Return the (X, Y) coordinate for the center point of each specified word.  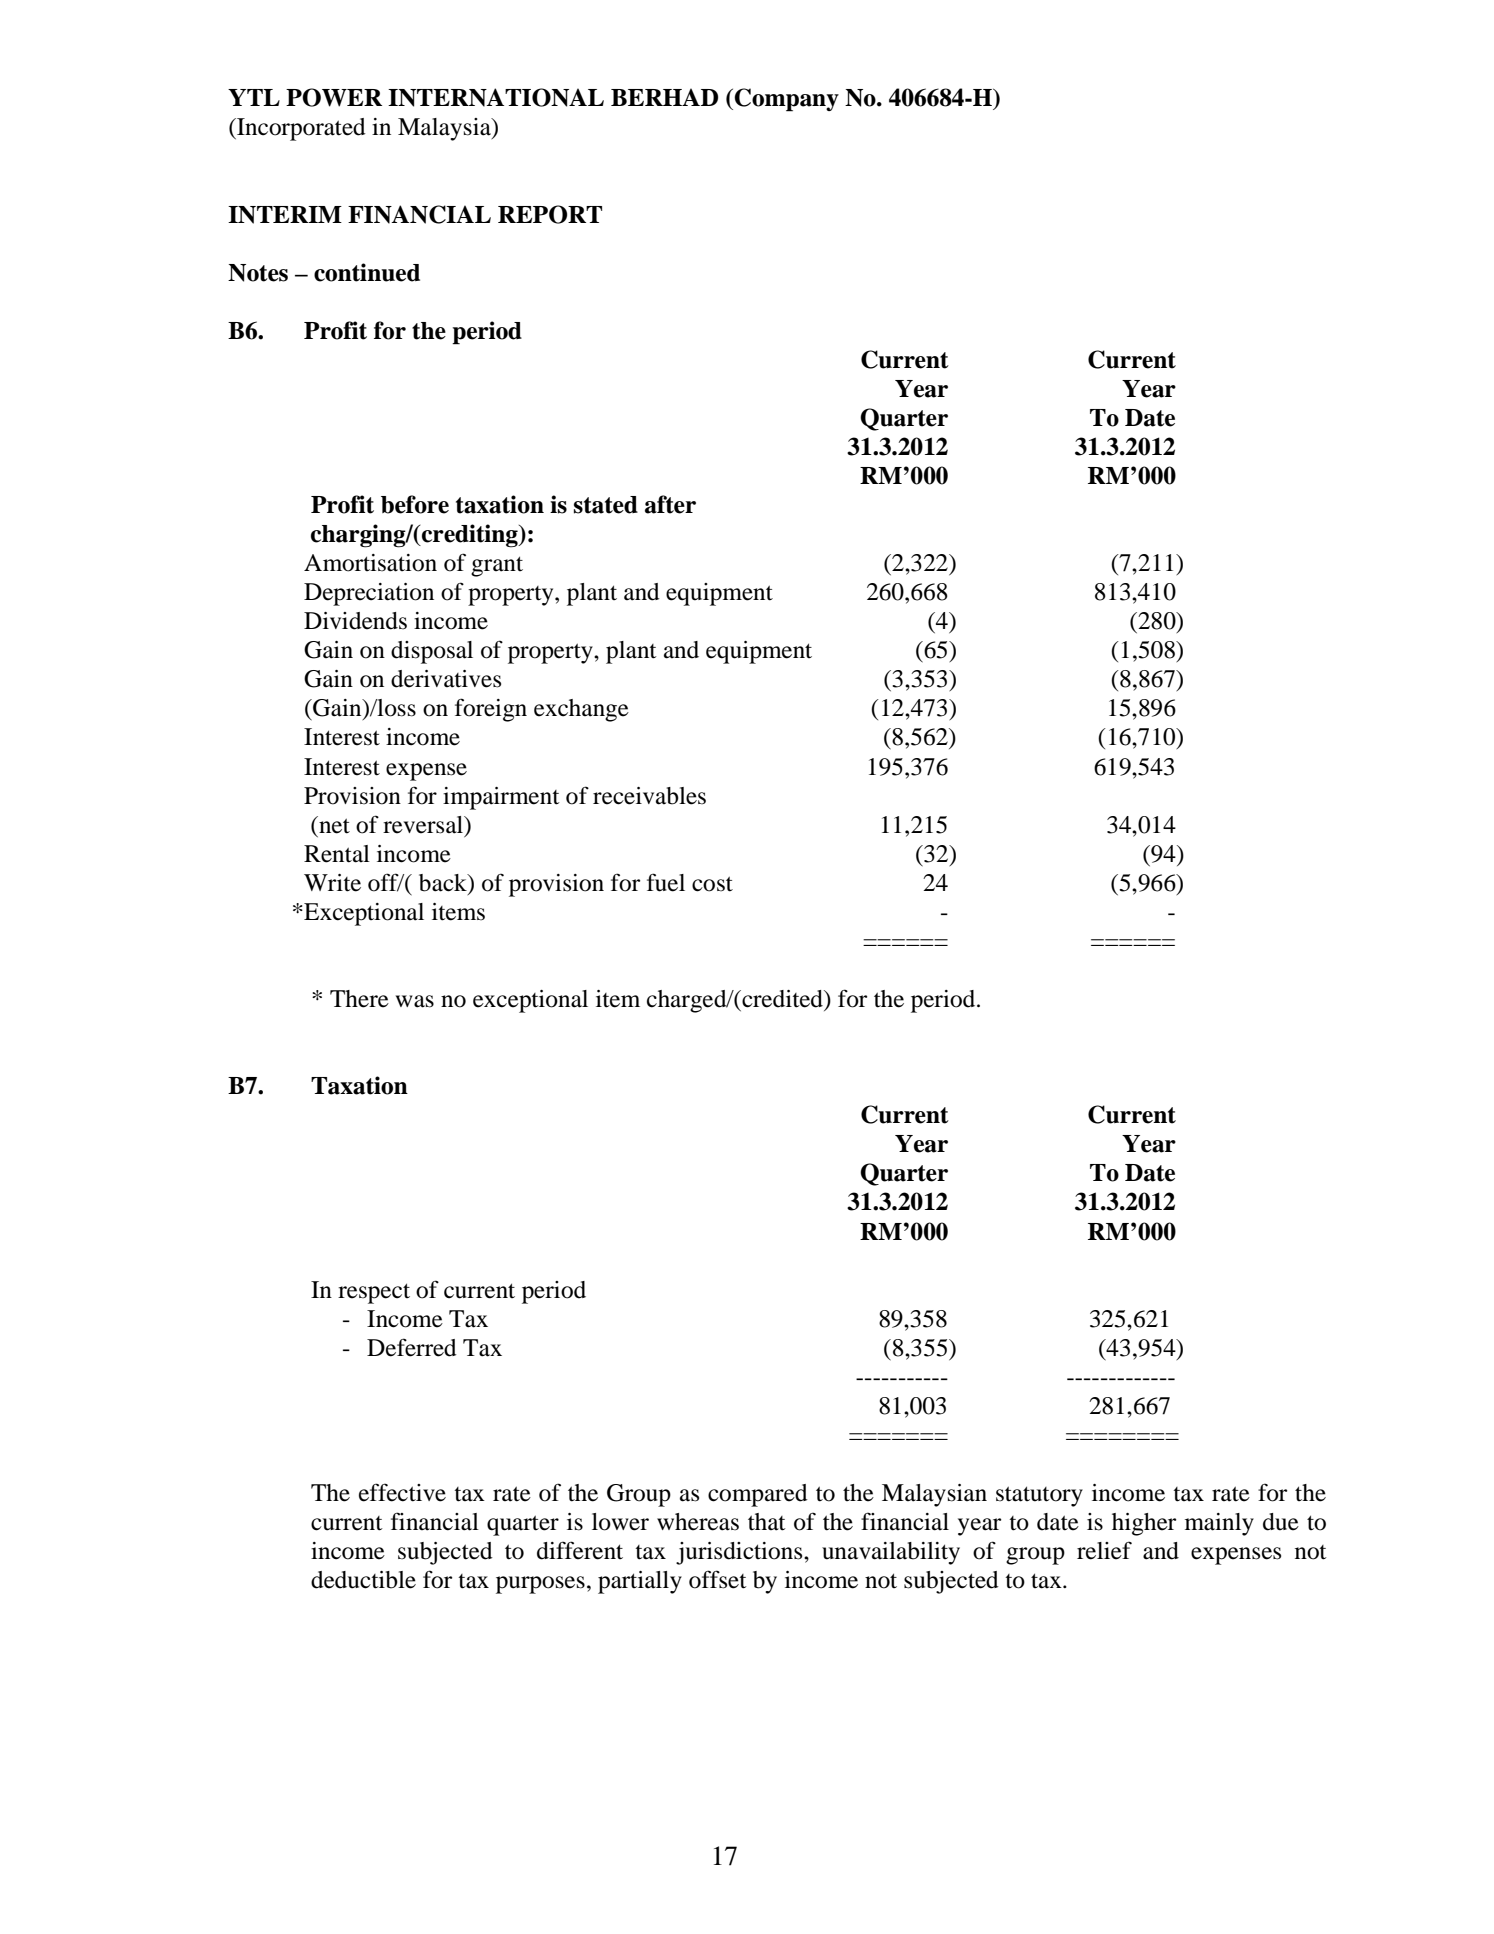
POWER (334, 97)
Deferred (412, 1347)
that (767, 1522)
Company (786, 100)
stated (606, 505)
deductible (363, 1580)
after (670, 504)
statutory (1039, 1496)
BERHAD (664, 97)
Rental (337, 854)
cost (712, 884)
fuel (666, 882)
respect (374, 1293)
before (415, 504)
